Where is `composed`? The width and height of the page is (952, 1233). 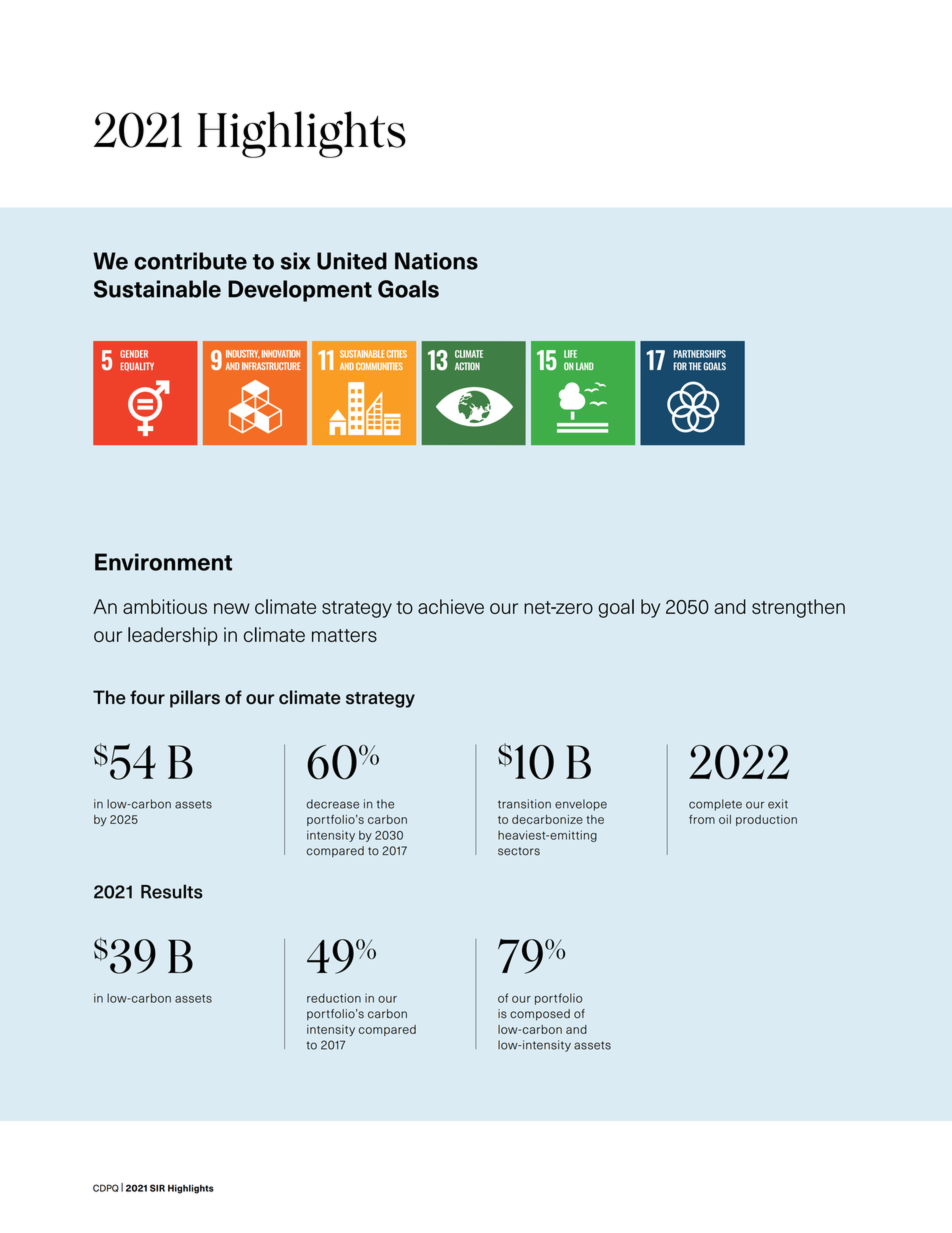
composed is located at coordinates (540, 1015).
